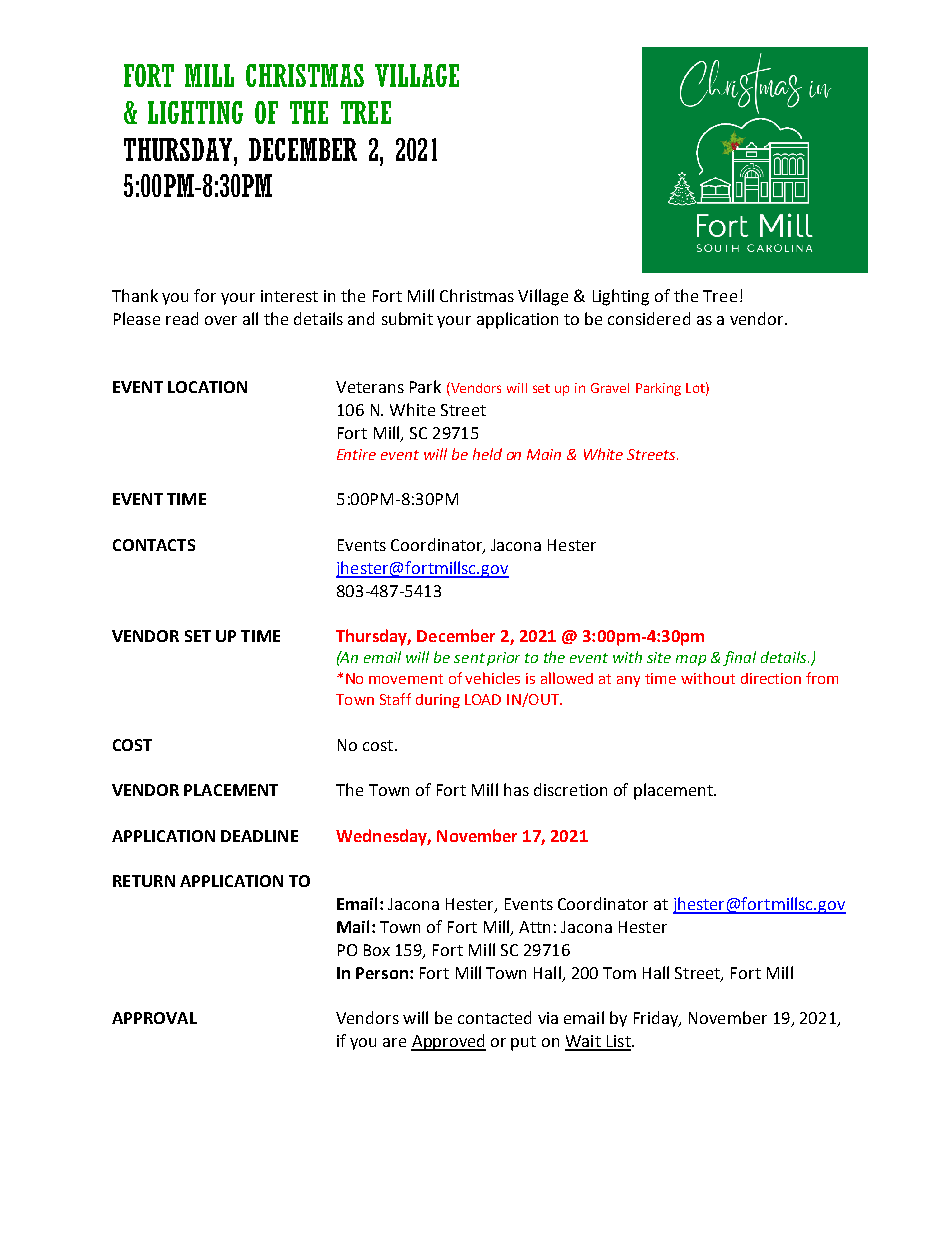  Describe the element at coordinates (492, 678) in the image. I see `vehicles` at that location.
